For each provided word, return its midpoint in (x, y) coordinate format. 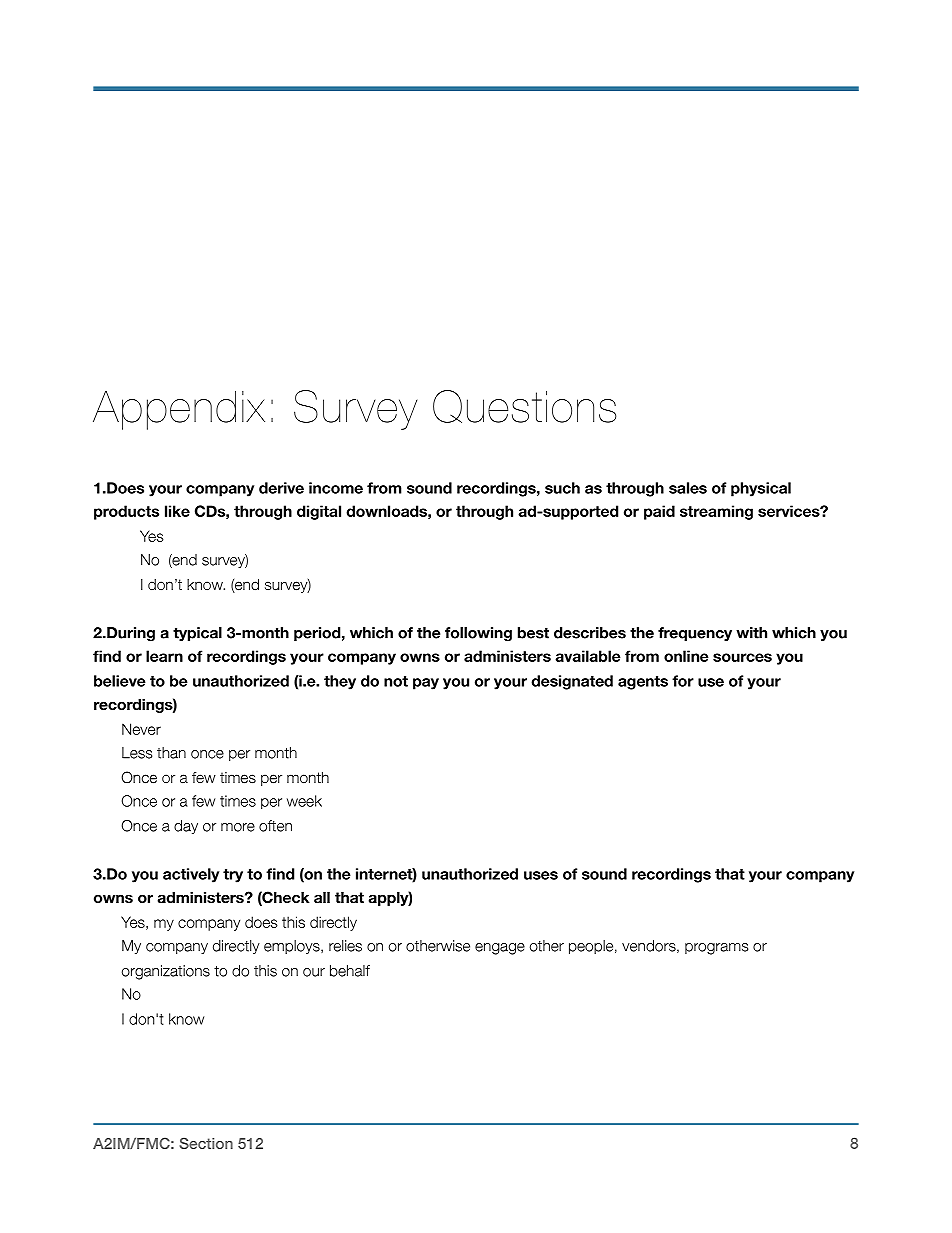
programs (716, 949)
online (686, 656)
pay (426, 684)
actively (191, 875)
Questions (524, 406)
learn (164, 656)
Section (206, 1143)
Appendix (179, 410)
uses (541, 875)
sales (688, 488)
